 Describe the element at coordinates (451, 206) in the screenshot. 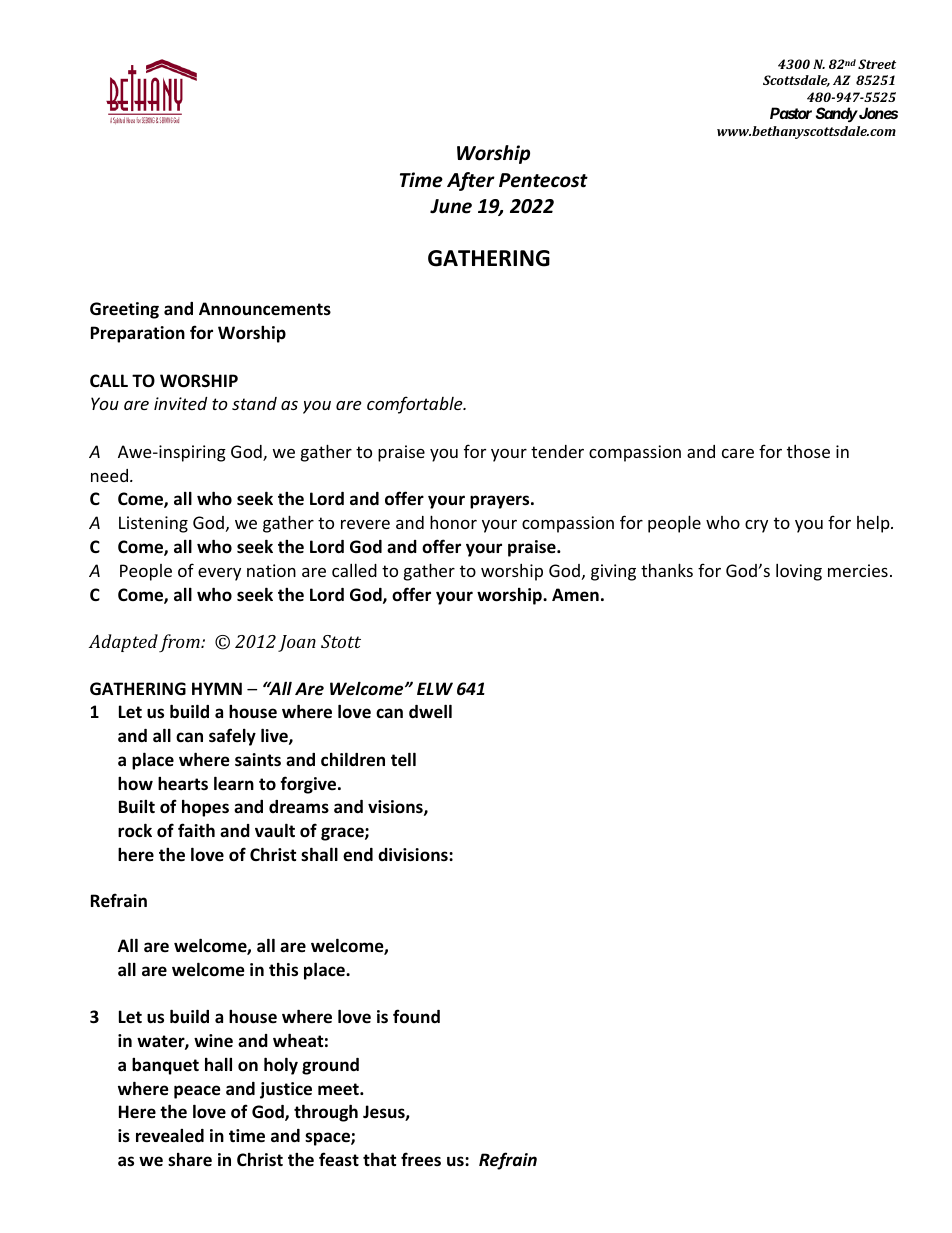

I see `June` at that location.
